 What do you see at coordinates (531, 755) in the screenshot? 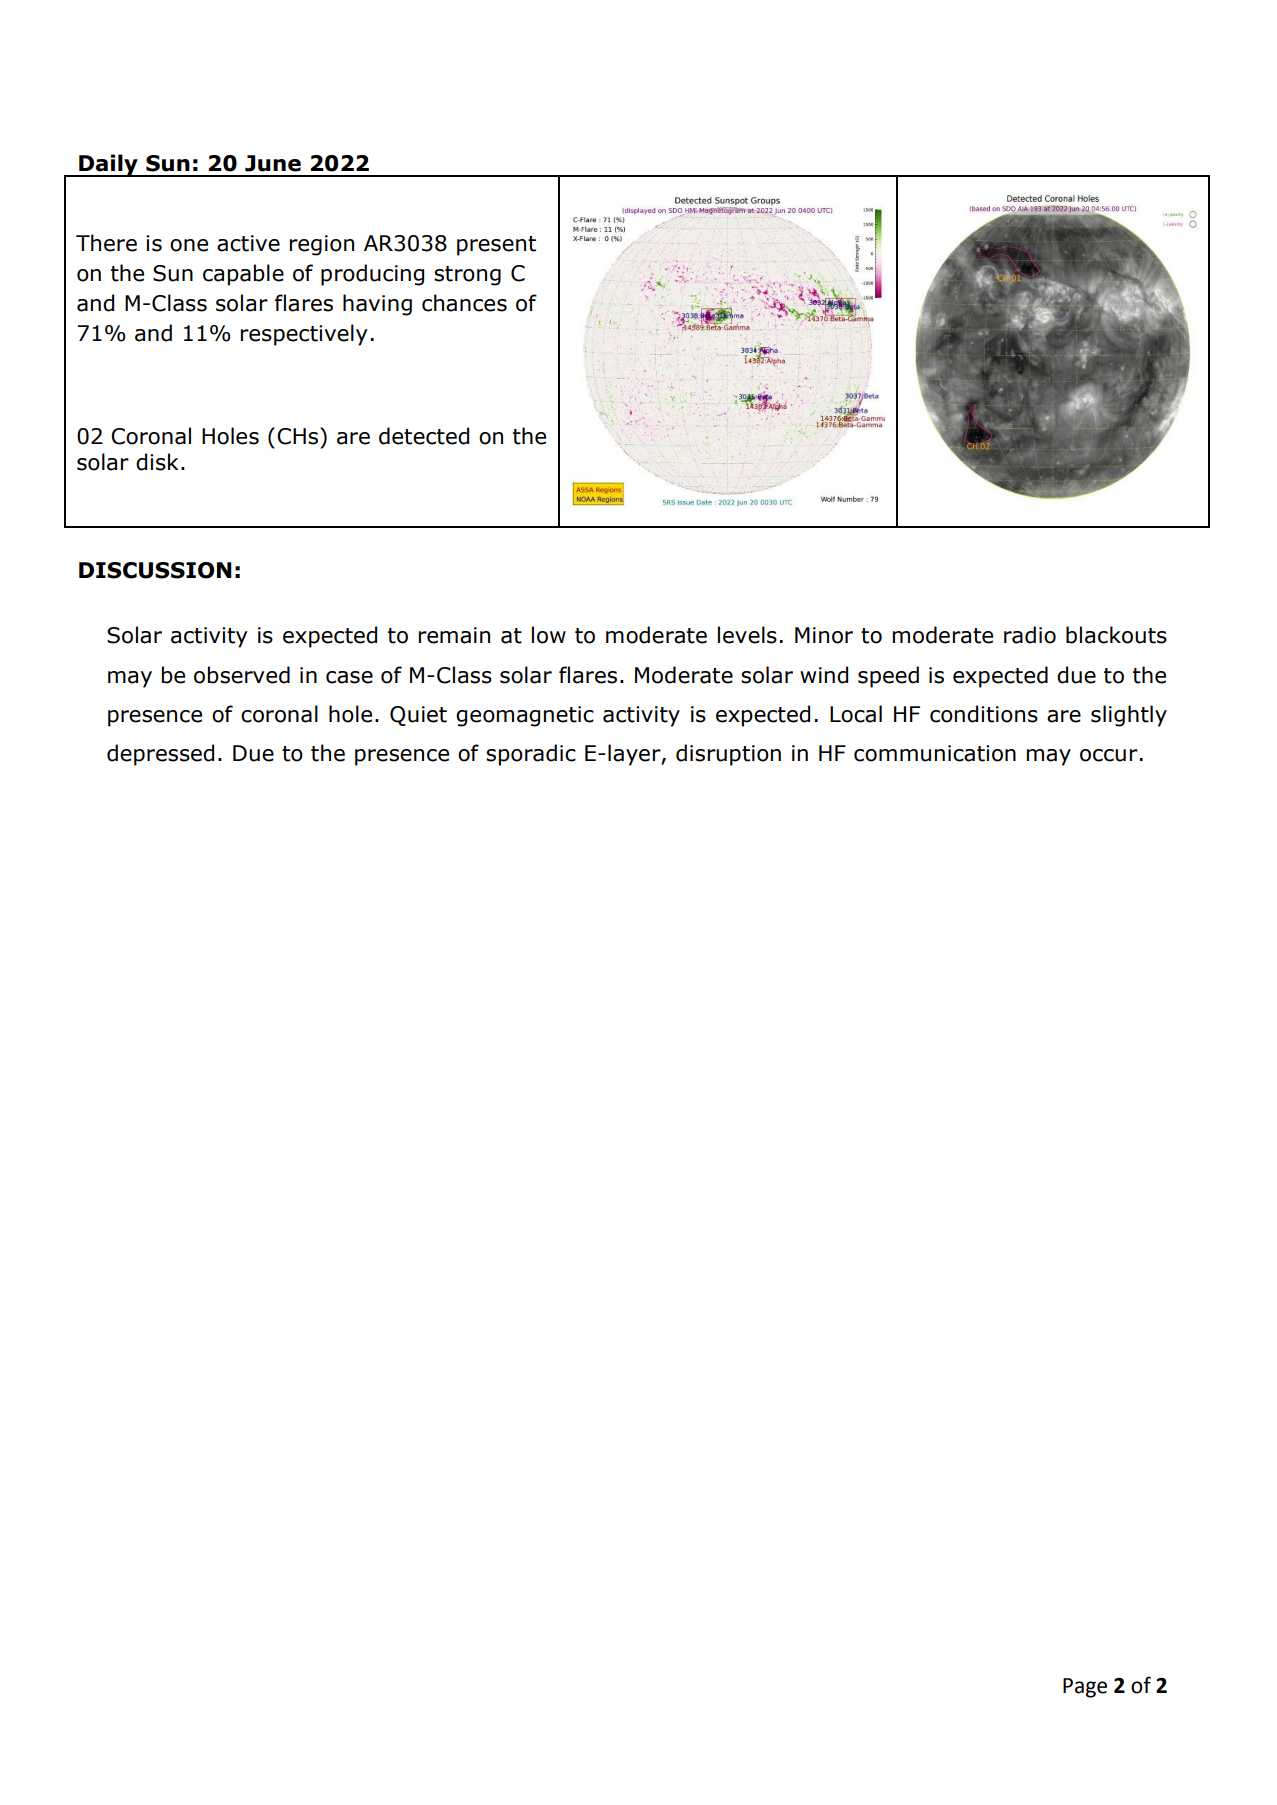
I see `sporadic` at bounding box center [531, 755].
